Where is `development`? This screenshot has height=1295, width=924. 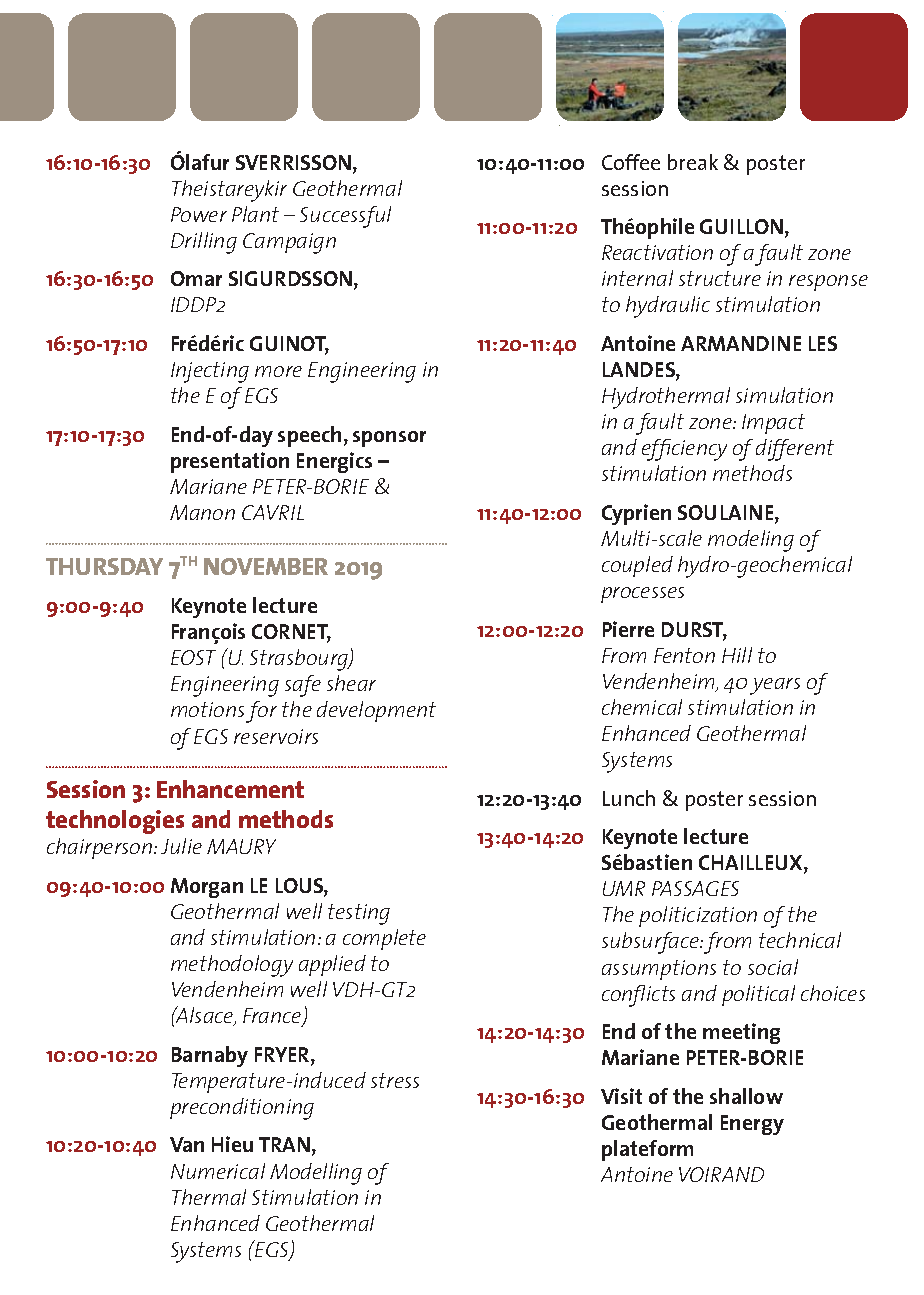 development is located at coordinates (376, 711).
